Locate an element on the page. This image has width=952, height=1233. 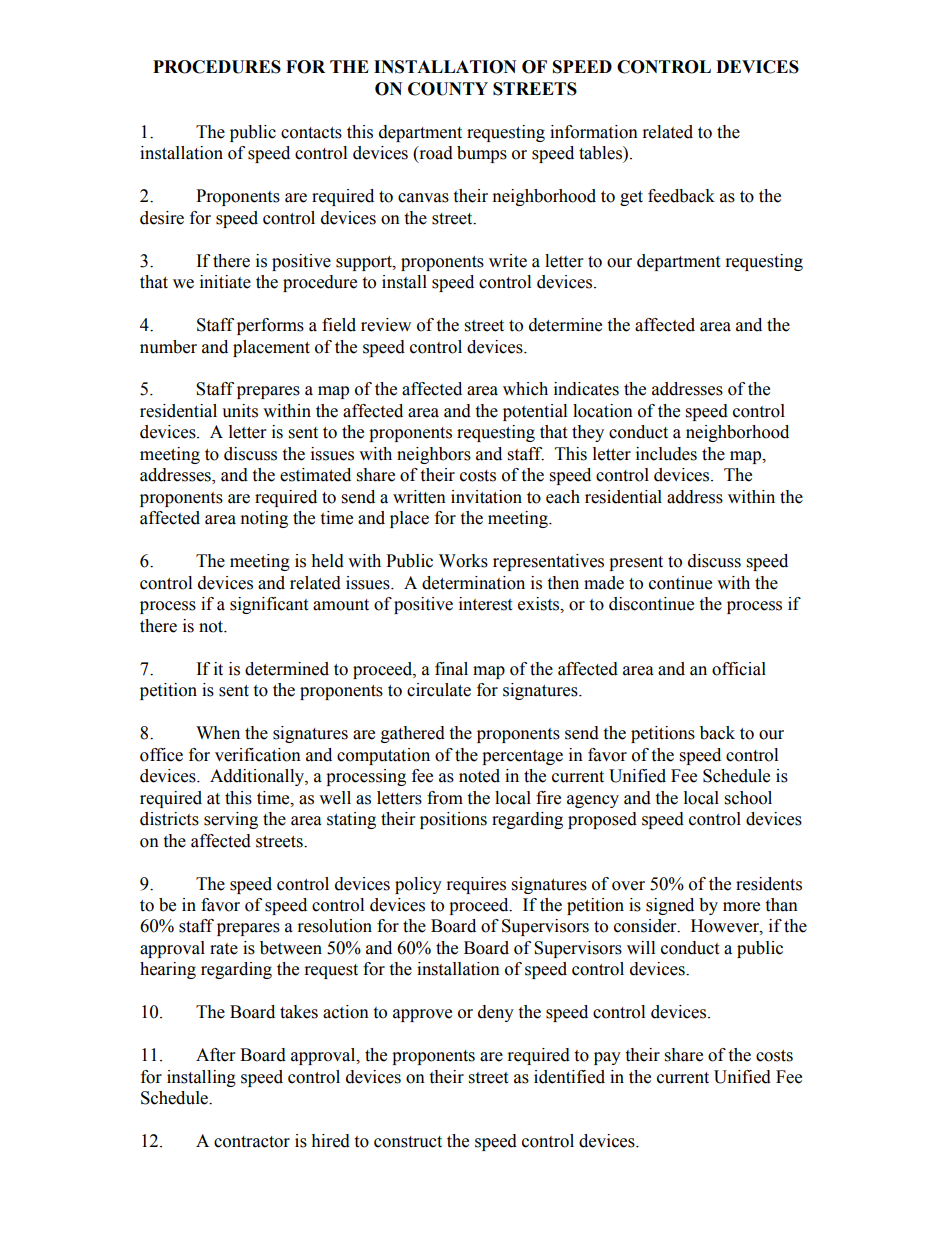
contacts is located at coordinates (311, 133).
